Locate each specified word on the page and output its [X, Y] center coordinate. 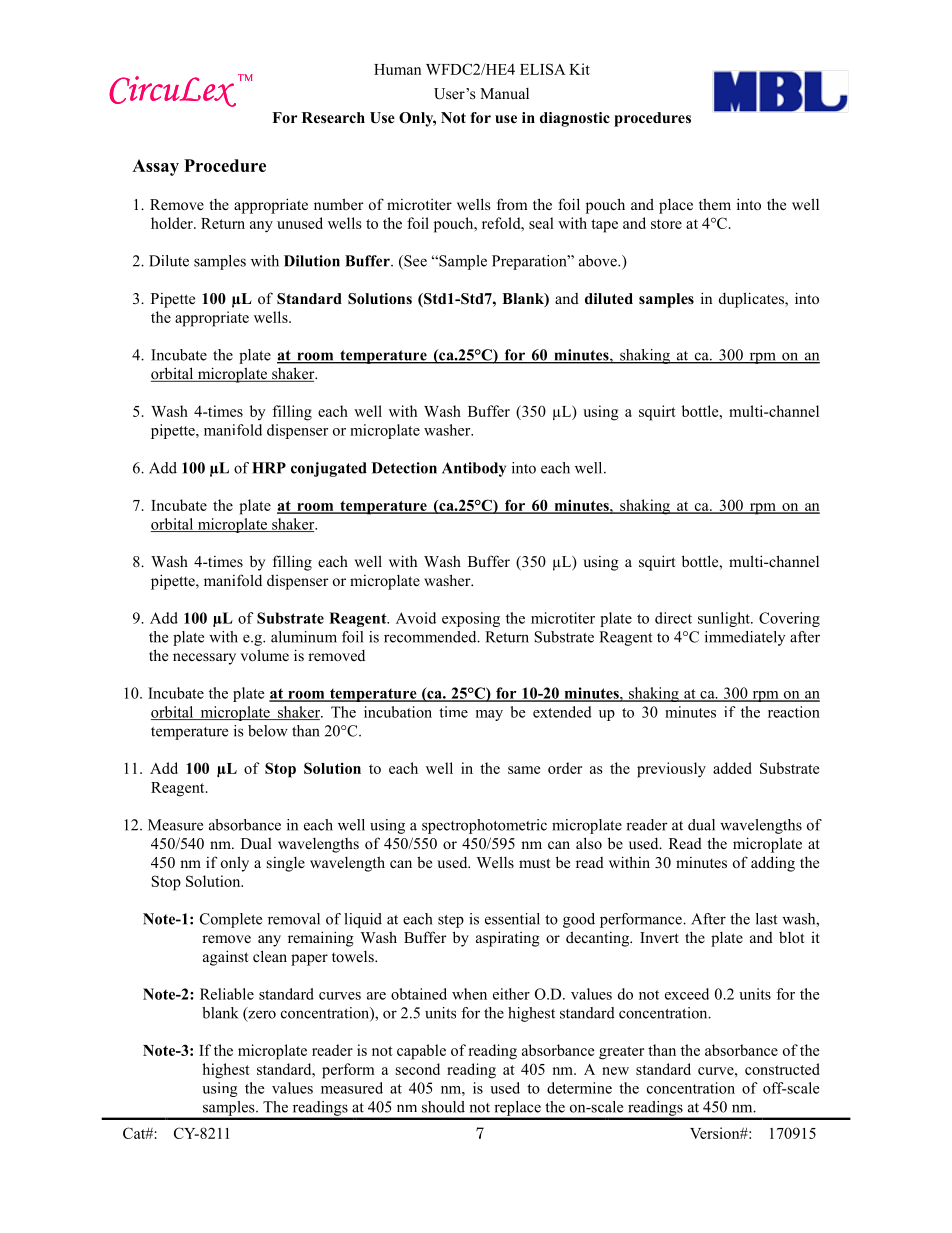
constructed [782, 1069]
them [715, 204]
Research [333, 117]
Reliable [227, 994]
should [443, 1107]
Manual [504, 93]
